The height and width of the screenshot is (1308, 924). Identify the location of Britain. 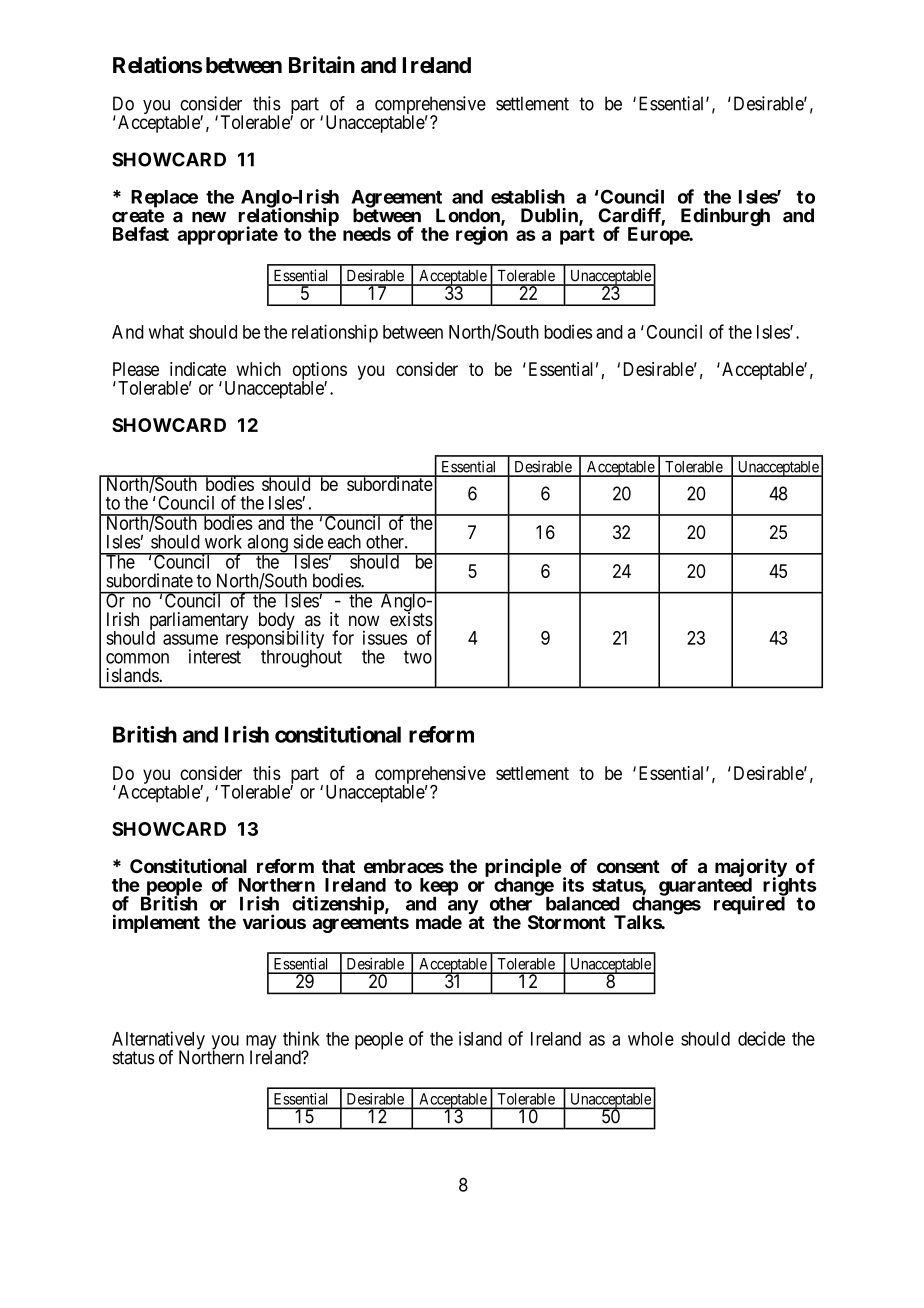
(322, 64).
